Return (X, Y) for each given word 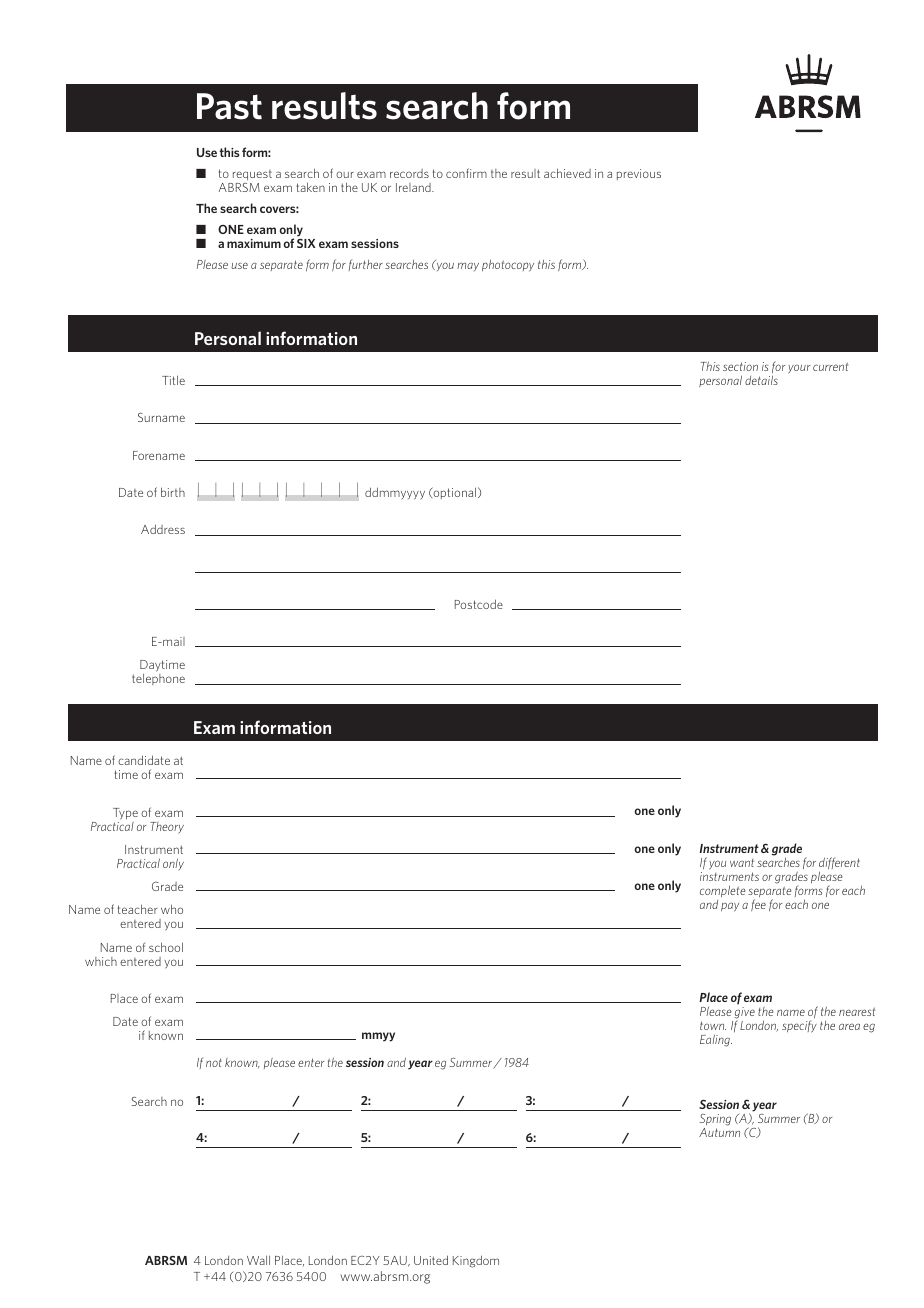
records (409, 173)
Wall (258, 1260)
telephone (158, 679)
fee (758, 905)
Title (173, 380)
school (166, 947)
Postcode (479, 604)
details (761, 380)
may (468, 266)
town (713, 1025)
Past (229, 106)
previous (639, 174)
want (742, 863)
